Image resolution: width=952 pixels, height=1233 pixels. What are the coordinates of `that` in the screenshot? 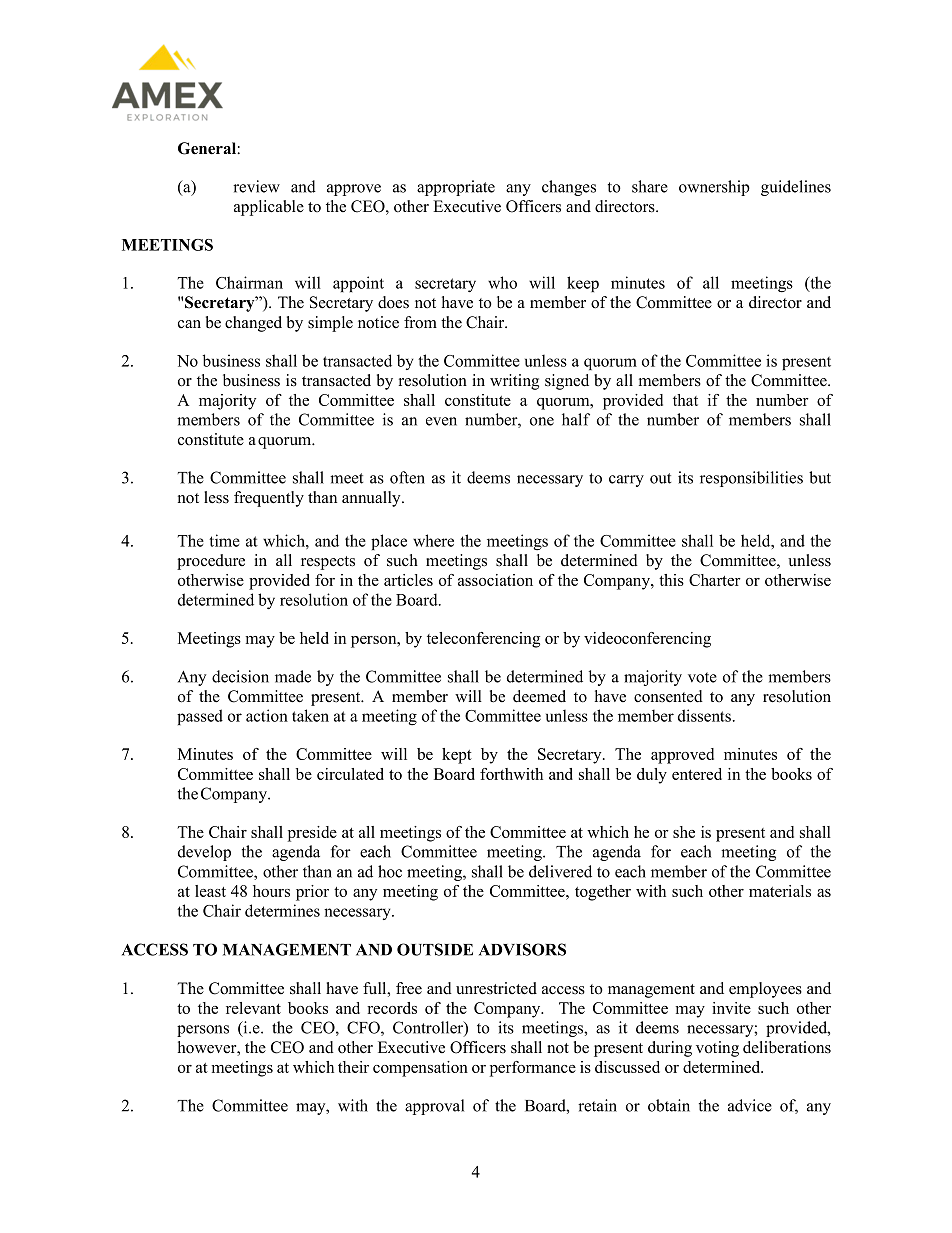 It's located at (685, 400).
